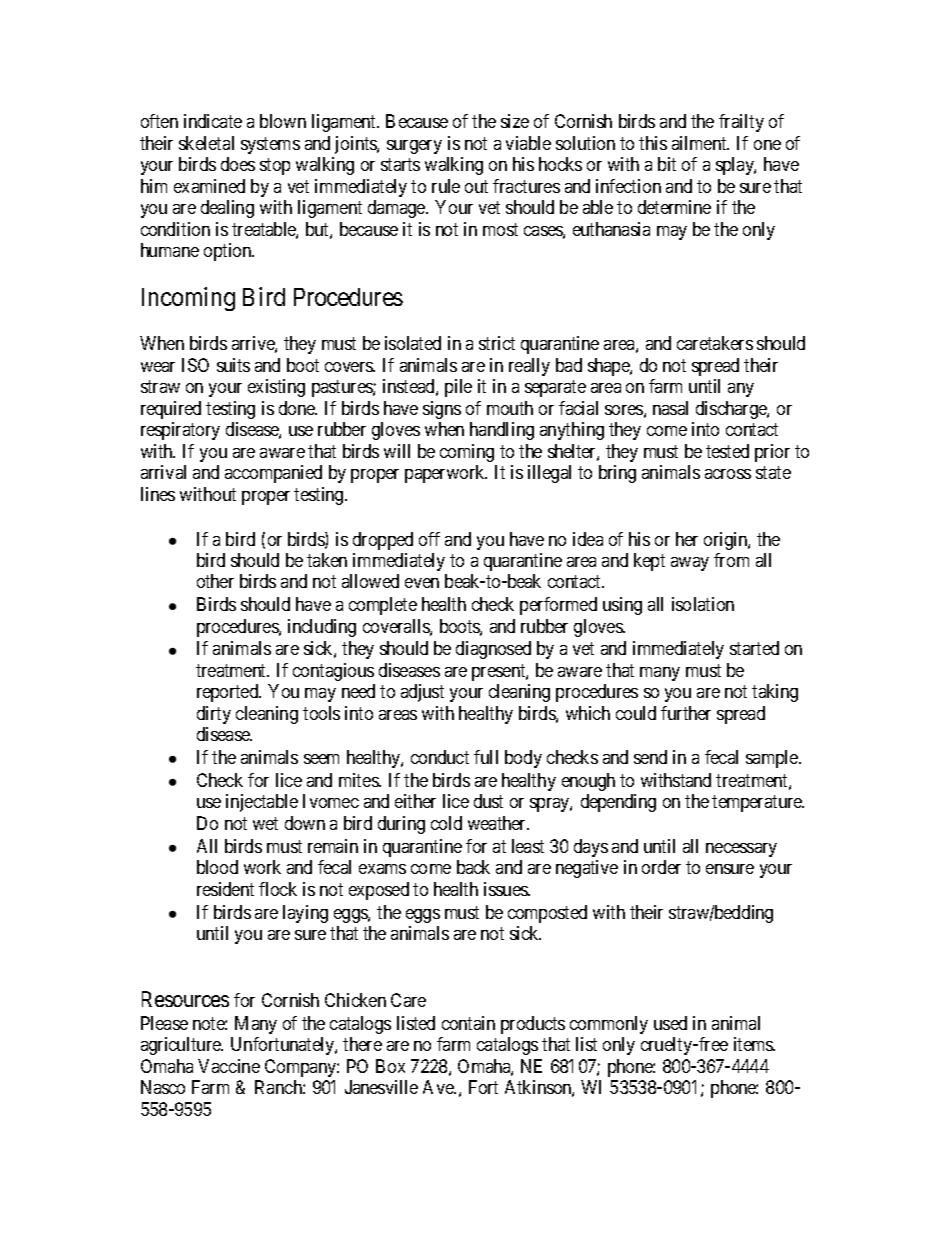 The height and width of the screenshot is (1233, 952). I want to click on surgery, so click(414, 147).
